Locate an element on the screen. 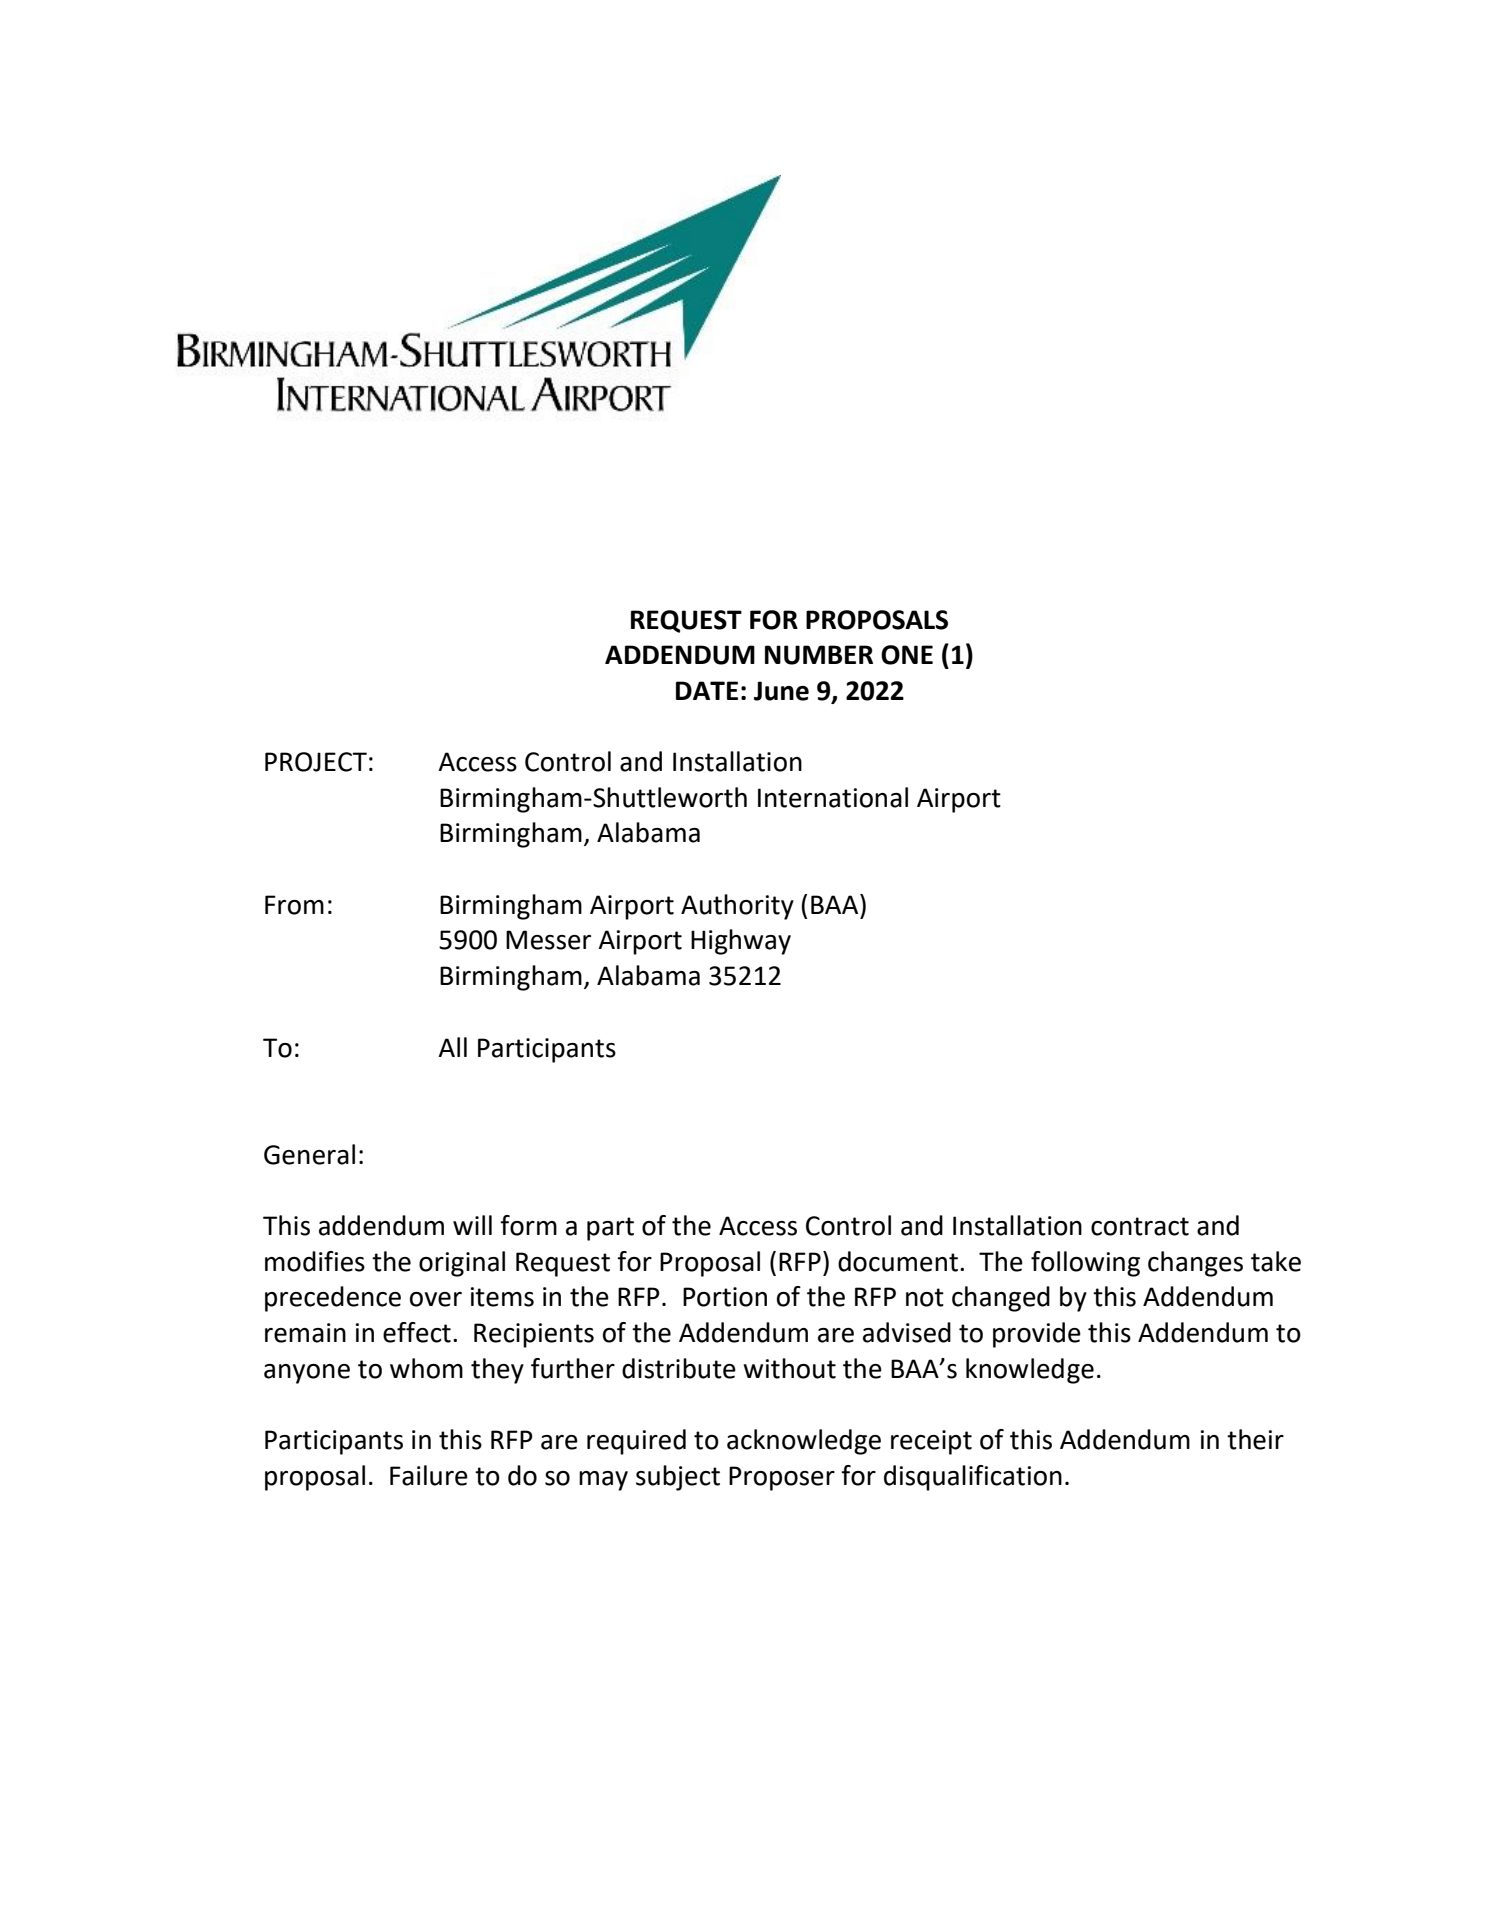 This screenshot has width=1491, height=1929. Portion is located at coordinates (725, 1297).
